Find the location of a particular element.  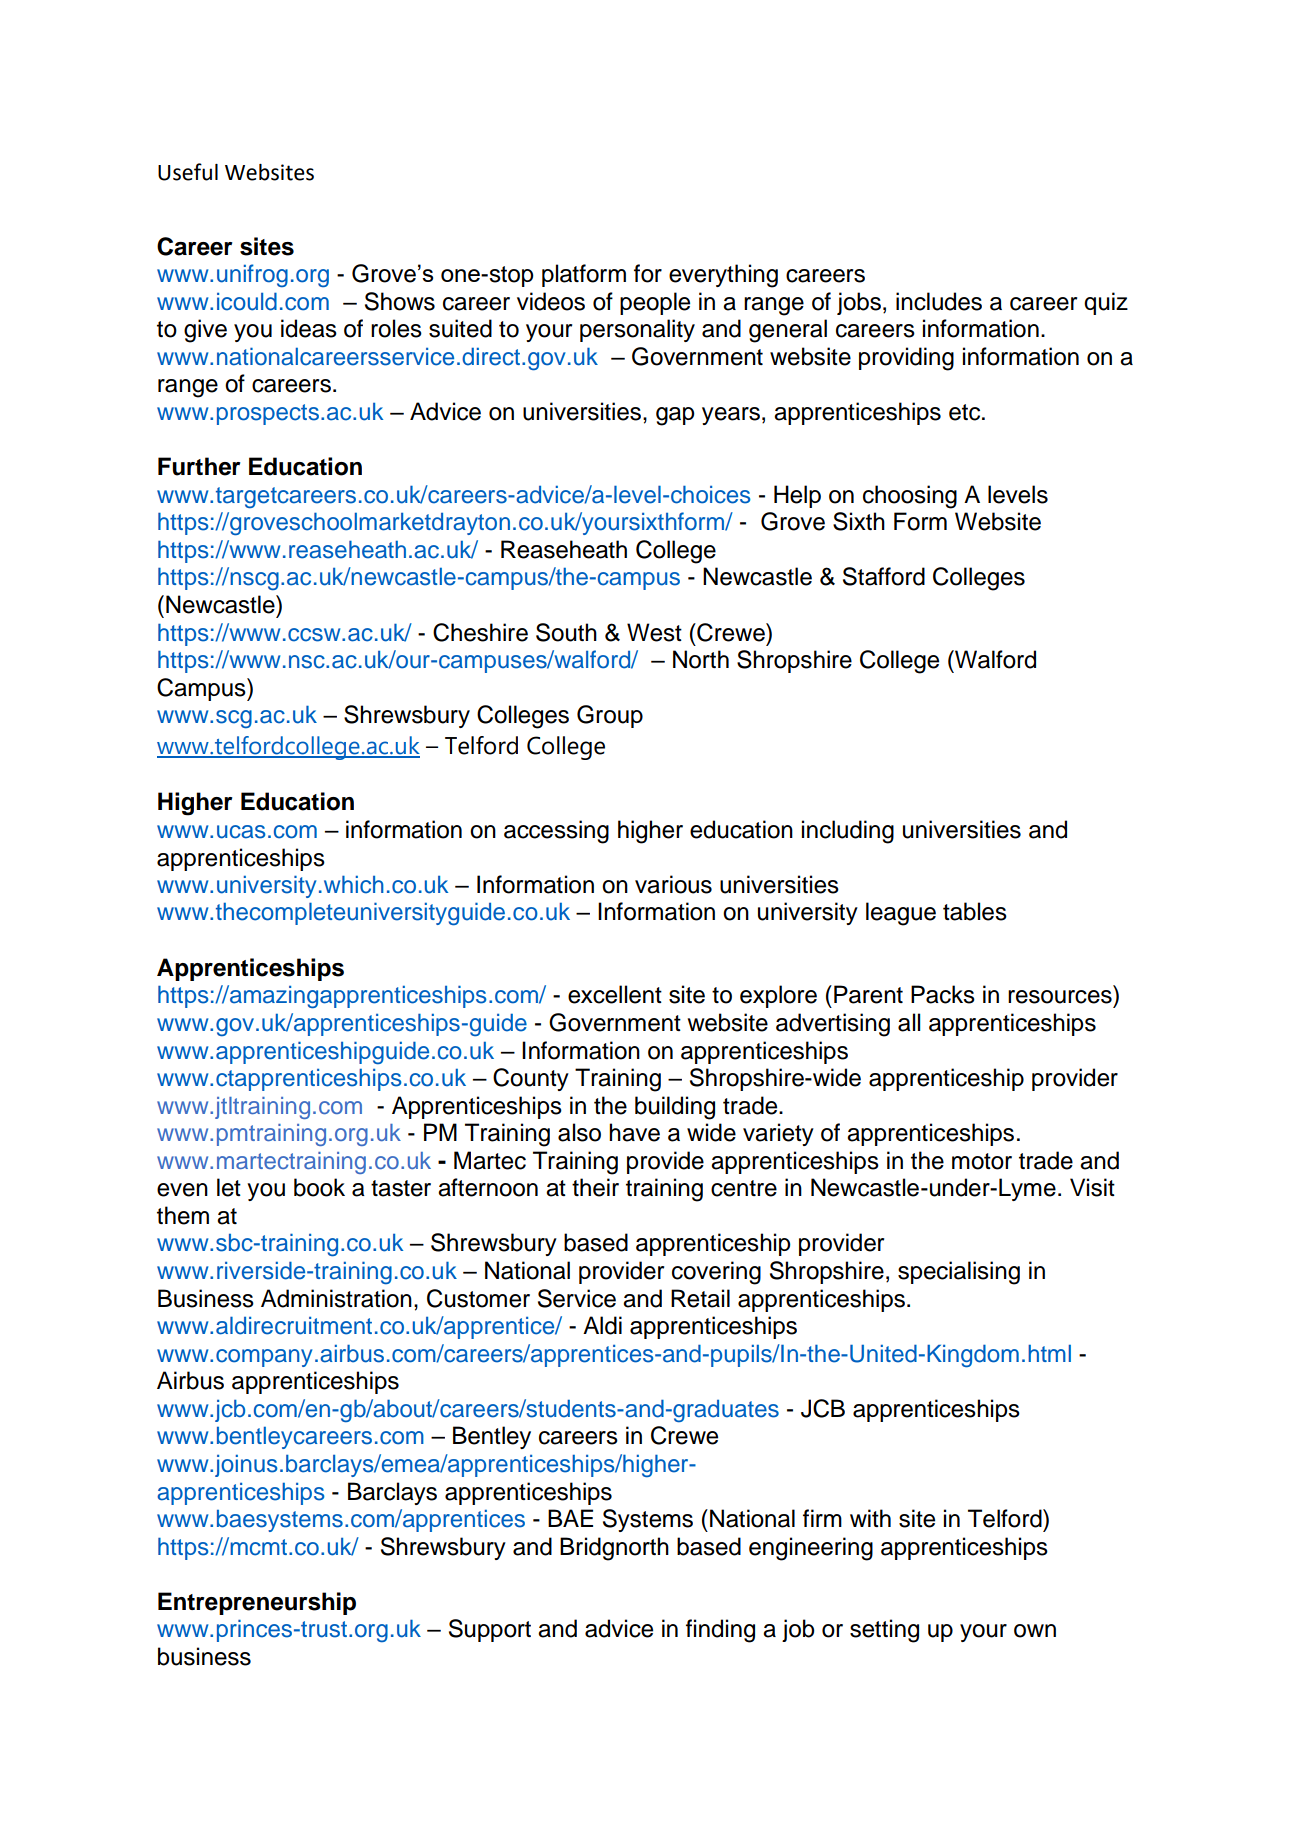

years is located at coordinates (731, 416).
